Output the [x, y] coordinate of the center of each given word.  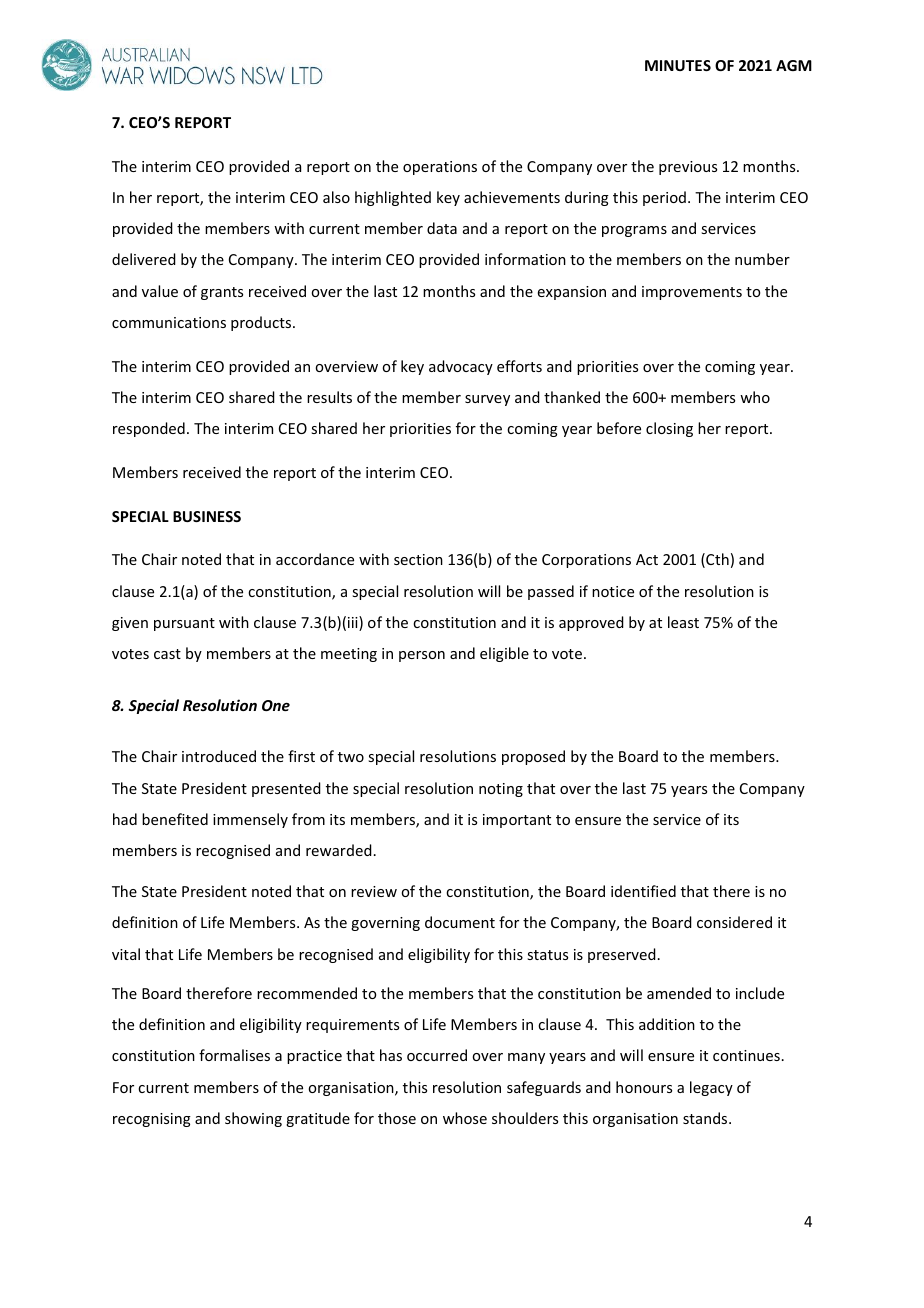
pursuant [184, 624]
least [683, 622]
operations [440, 168]
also [336, 197]
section [418, 559]
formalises [234, 1055]
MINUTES [678, 65]
